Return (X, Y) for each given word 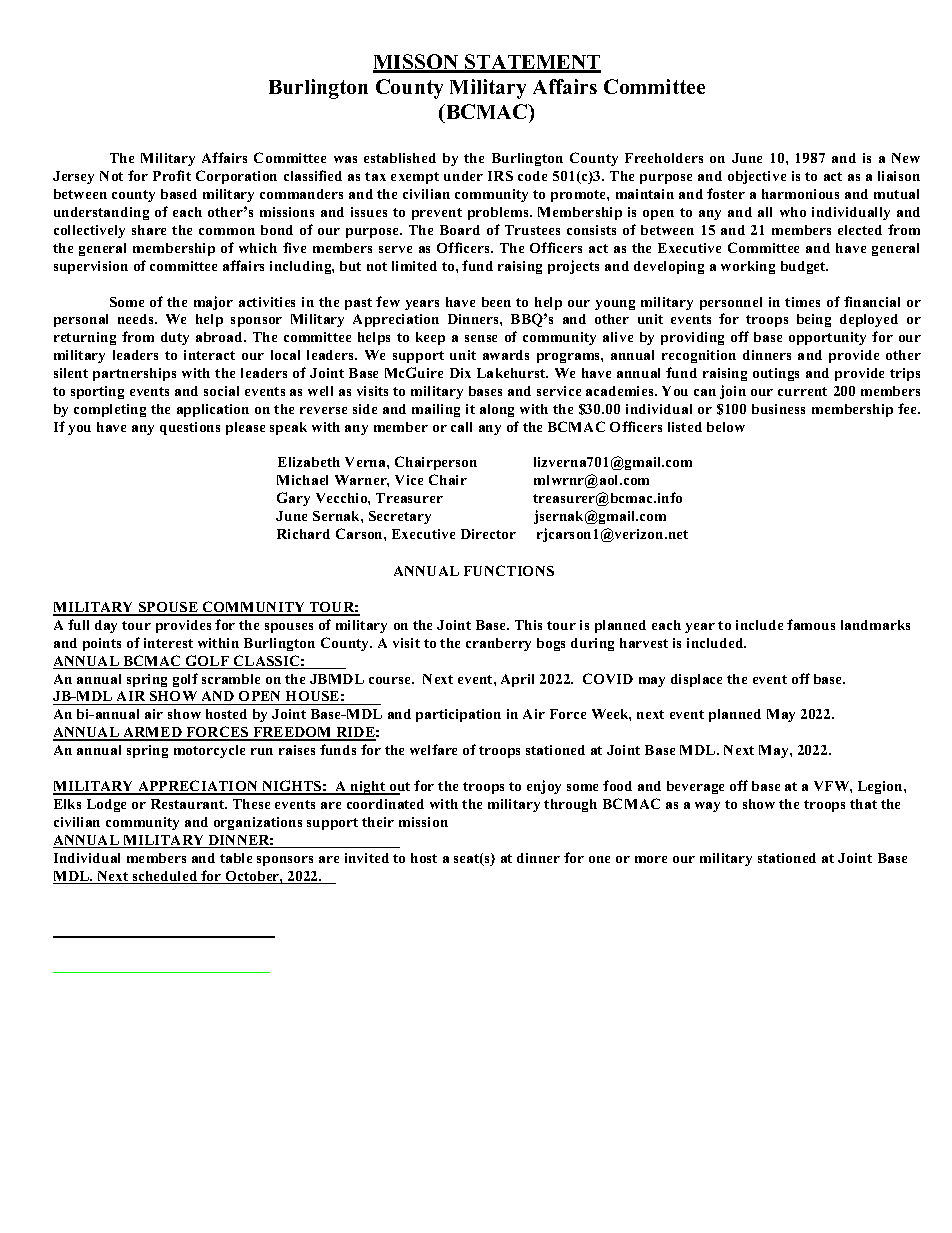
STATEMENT (532, 63)
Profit (172, 175)
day (106, 626)
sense (481, 338)
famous (811, 624)
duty (175, 338)
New (906, 158)
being (814, 320)
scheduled (165, 877)
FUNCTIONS (509, 570)
